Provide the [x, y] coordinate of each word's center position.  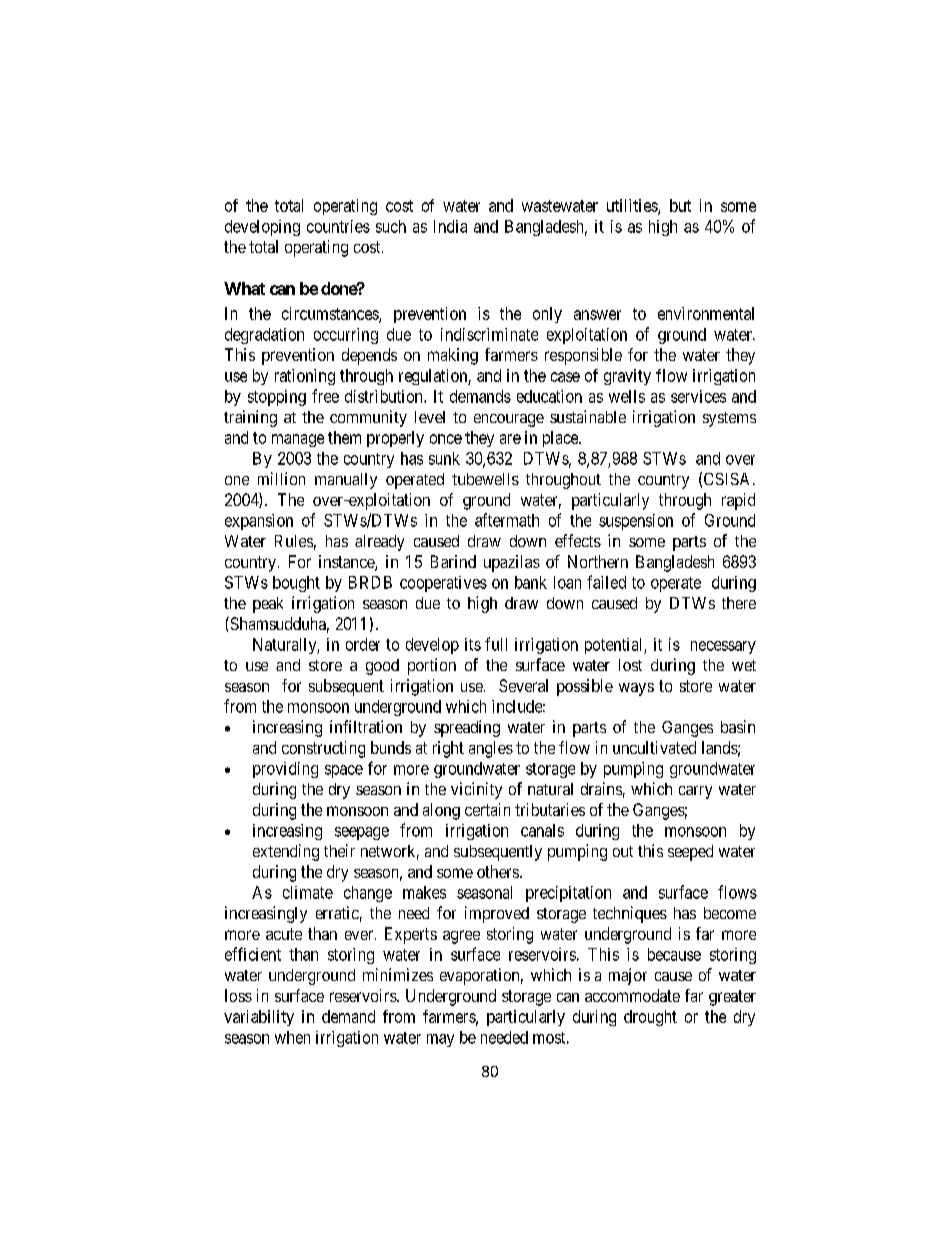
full [496, 644]
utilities [633, 206]
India [450, 226]
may [440, 1040]
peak [268, 605]
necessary [723, 647]
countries [338, 226]
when [292, 1037]
